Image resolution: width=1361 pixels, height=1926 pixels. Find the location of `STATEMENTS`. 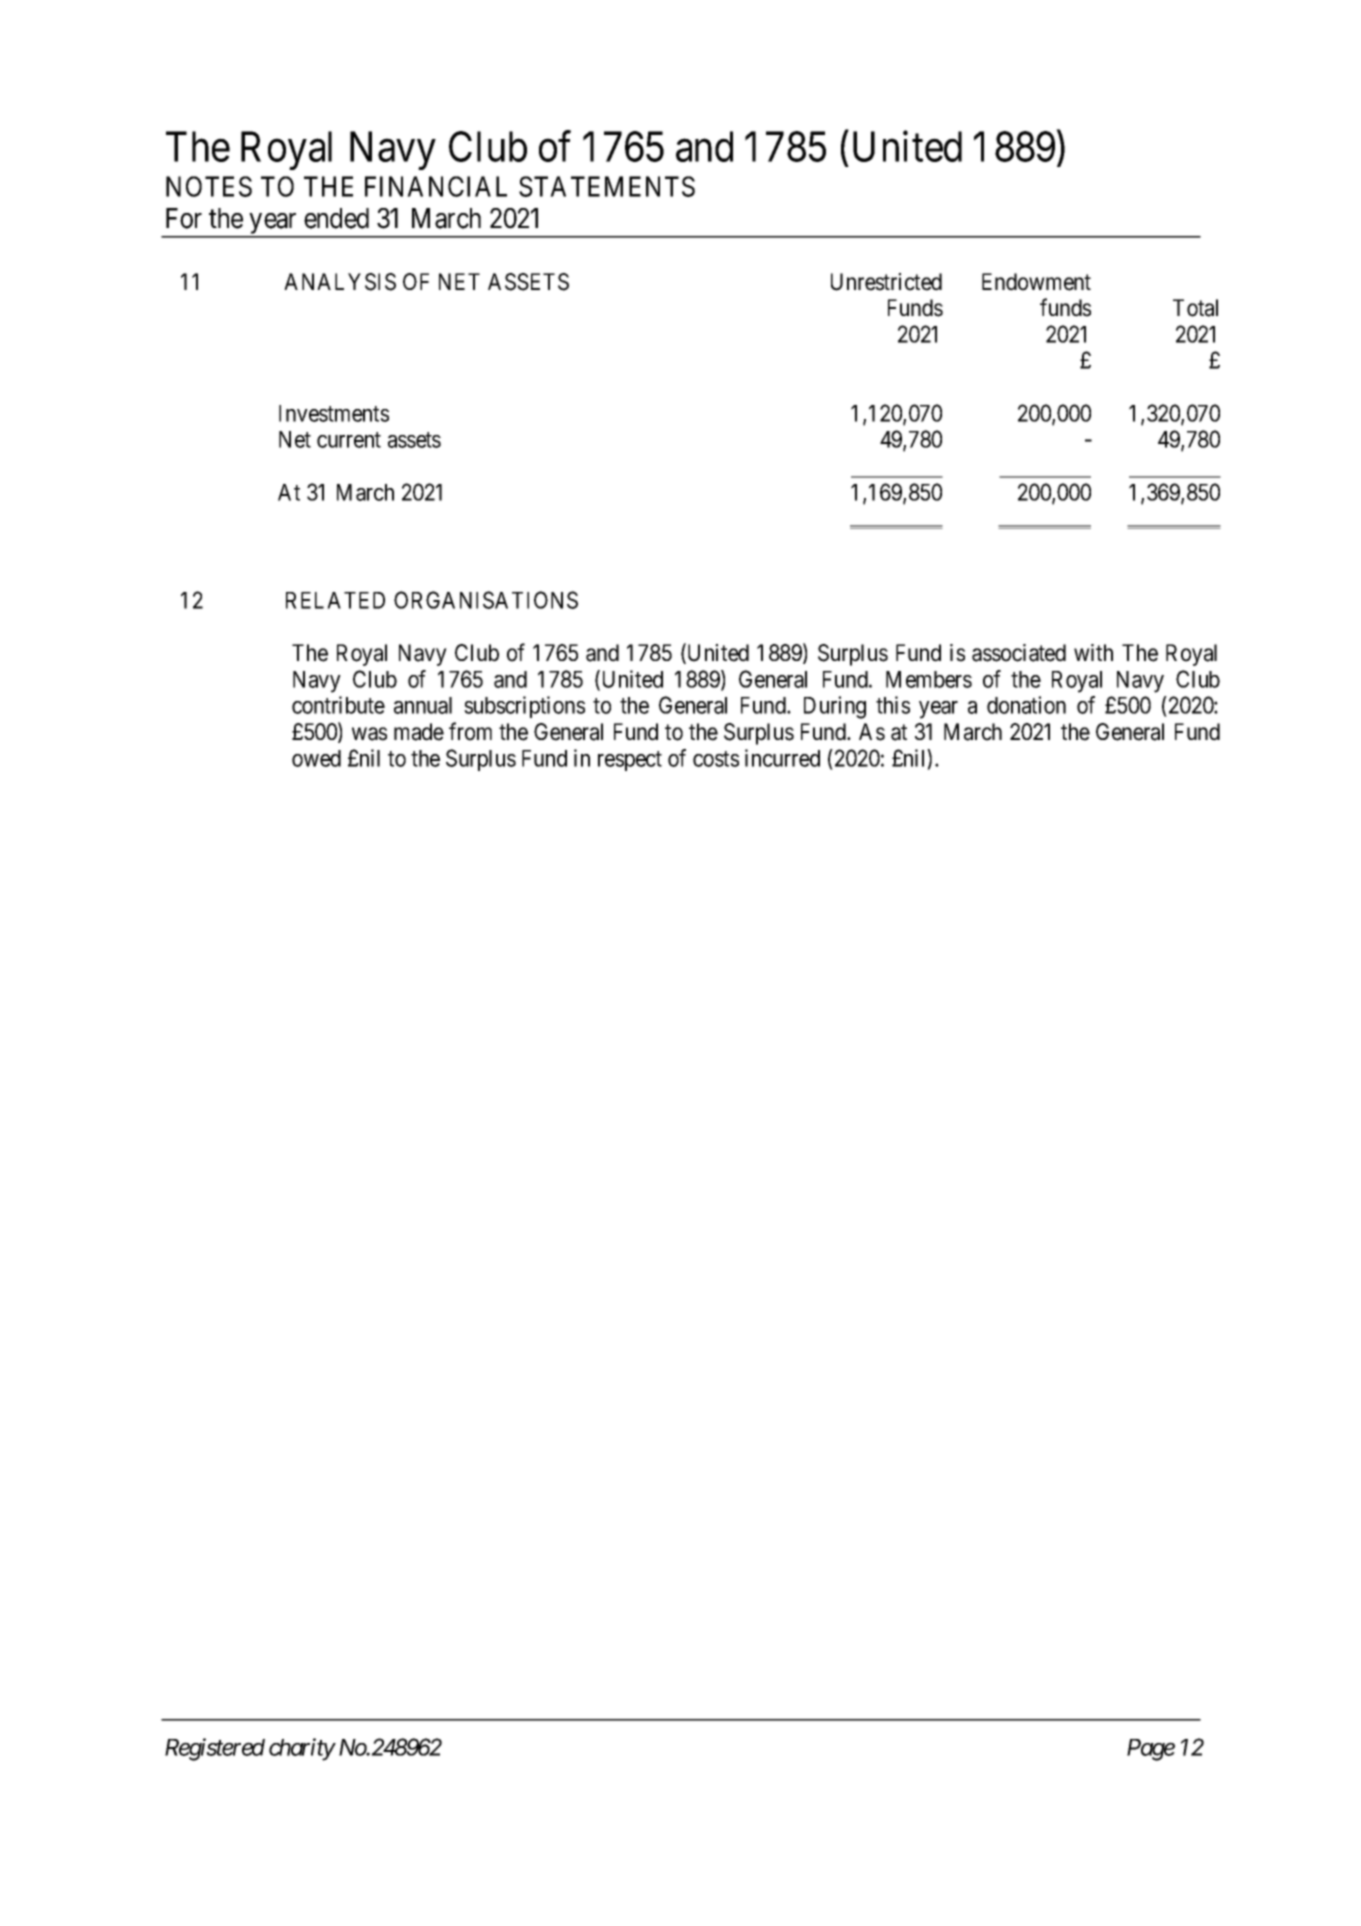

STATEMENTS is located at coordinates (607, 186).
